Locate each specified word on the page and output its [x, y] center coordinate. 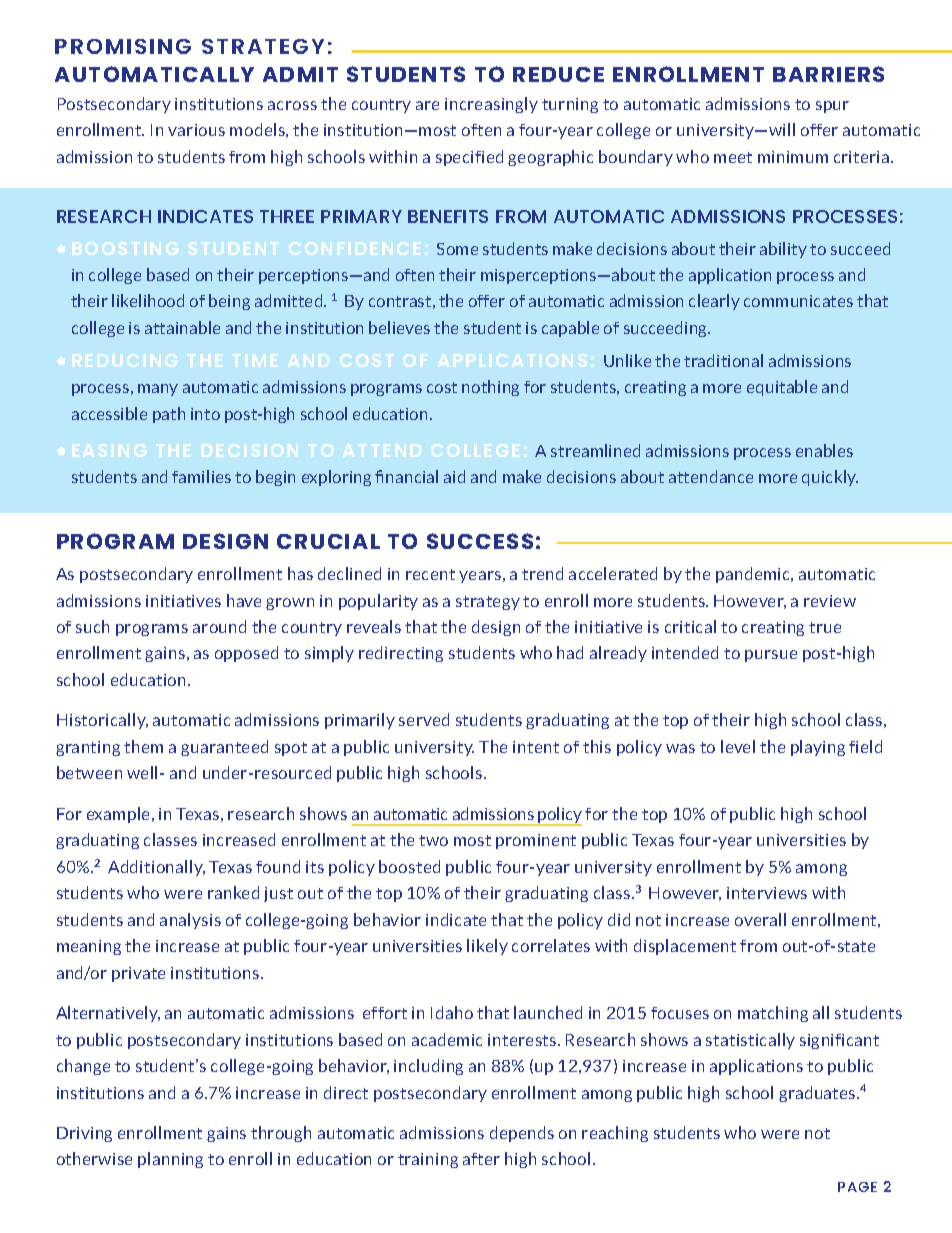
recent [430, 574]
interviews [767, 893]
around [219, 626]
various [196, 130]
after [481, 1159]
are [427, 105]
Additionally [156, 868]
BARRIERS [828, 74]
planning [170, 1160]
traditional [723, 360]
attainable [182, 327]
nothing [490, 388]
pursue [771, 656]
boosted [409, 866]
